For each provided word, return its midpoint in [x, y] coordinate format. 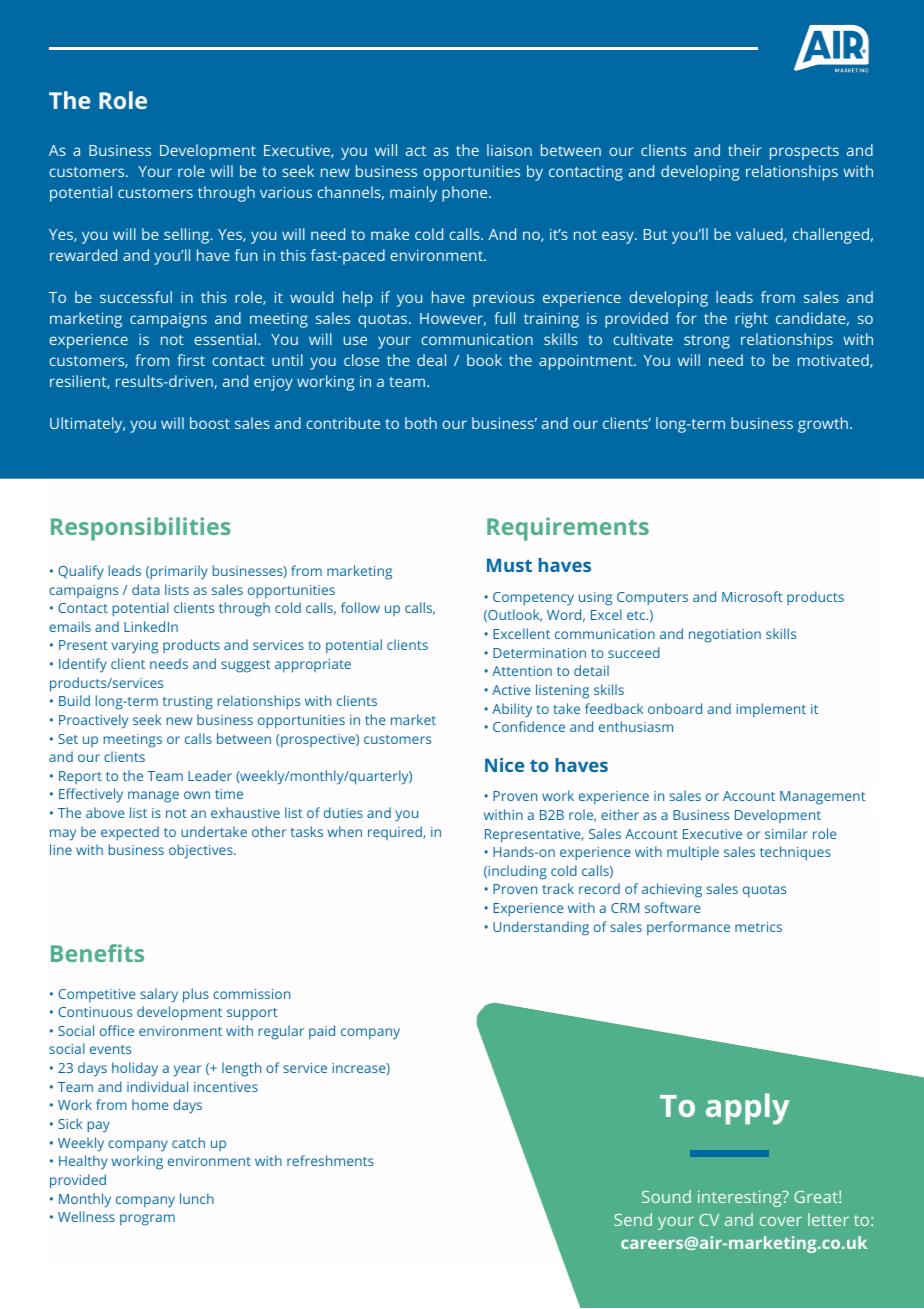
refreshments [330, 1160]
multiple [693, 853]
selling [188, 236]
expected [130, 833]
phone [466, 194]
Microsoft [752, 596]
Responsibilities [141, 529]
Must [509, 565]
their [745, 150]
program [147, 1220]
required [396, 833]
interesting [741, 1198]
